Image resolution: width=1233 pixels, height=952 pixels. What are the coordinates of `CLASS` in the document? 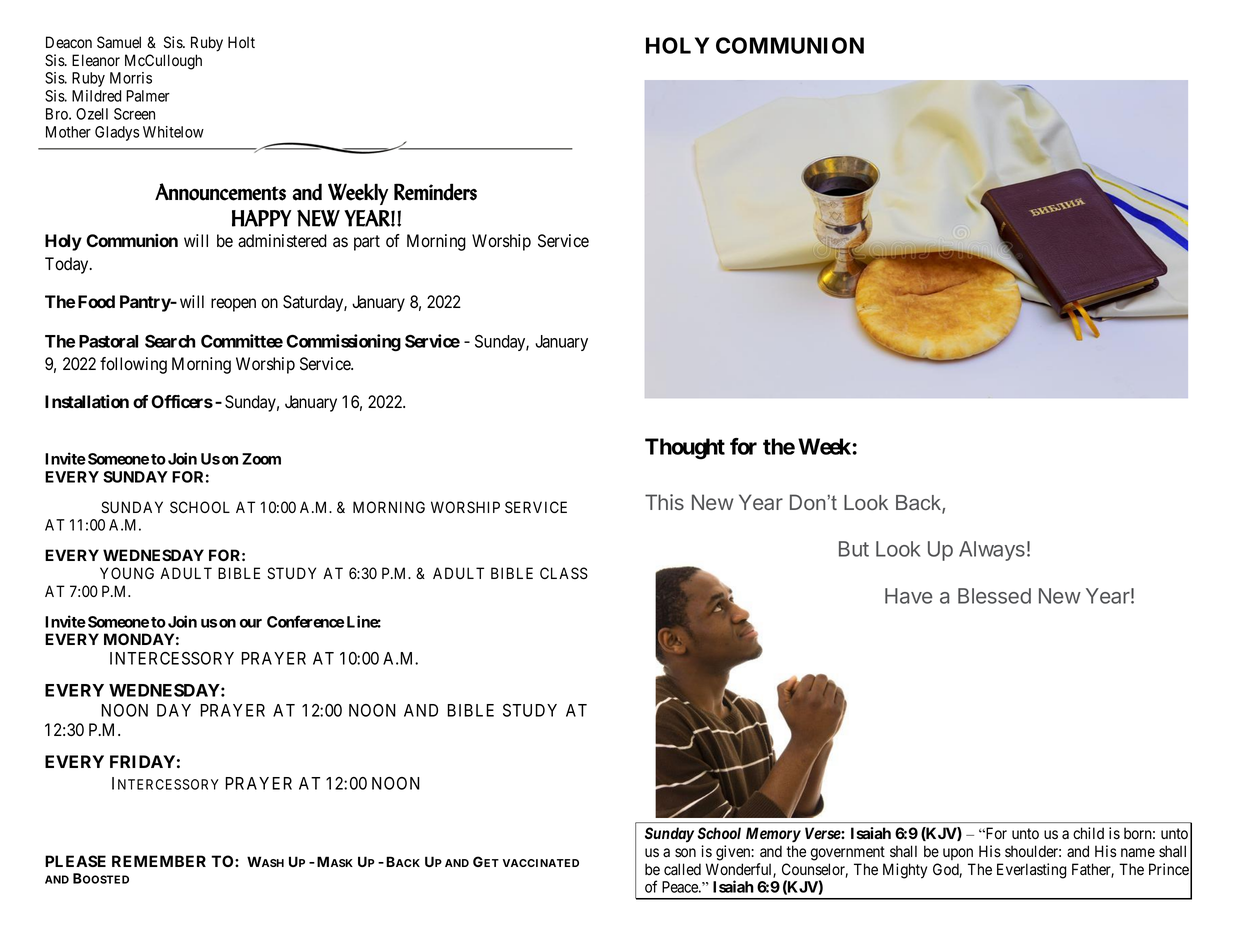 It's located at (564, 573).
